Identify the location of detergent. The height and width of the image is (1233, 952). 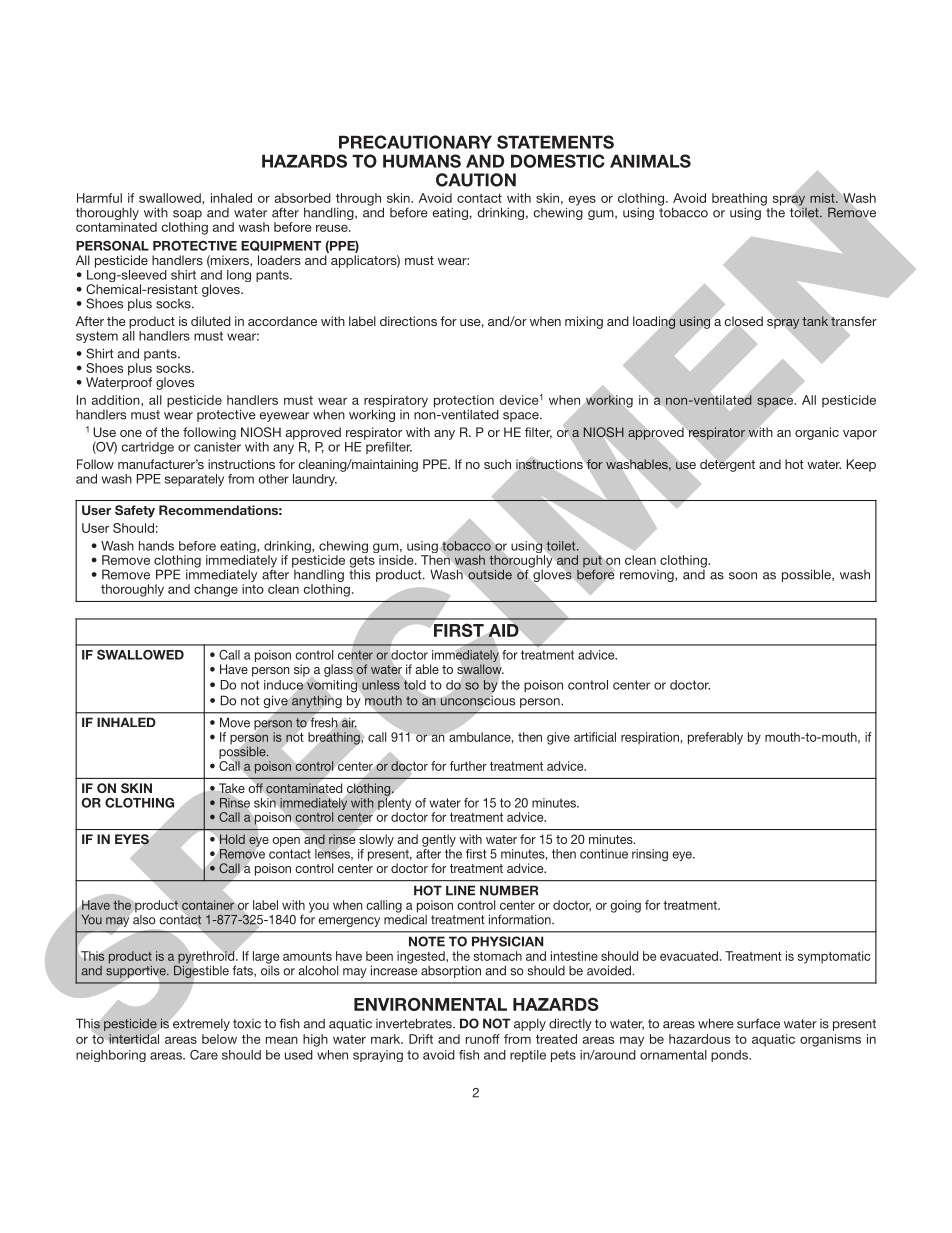
(727, 464).
